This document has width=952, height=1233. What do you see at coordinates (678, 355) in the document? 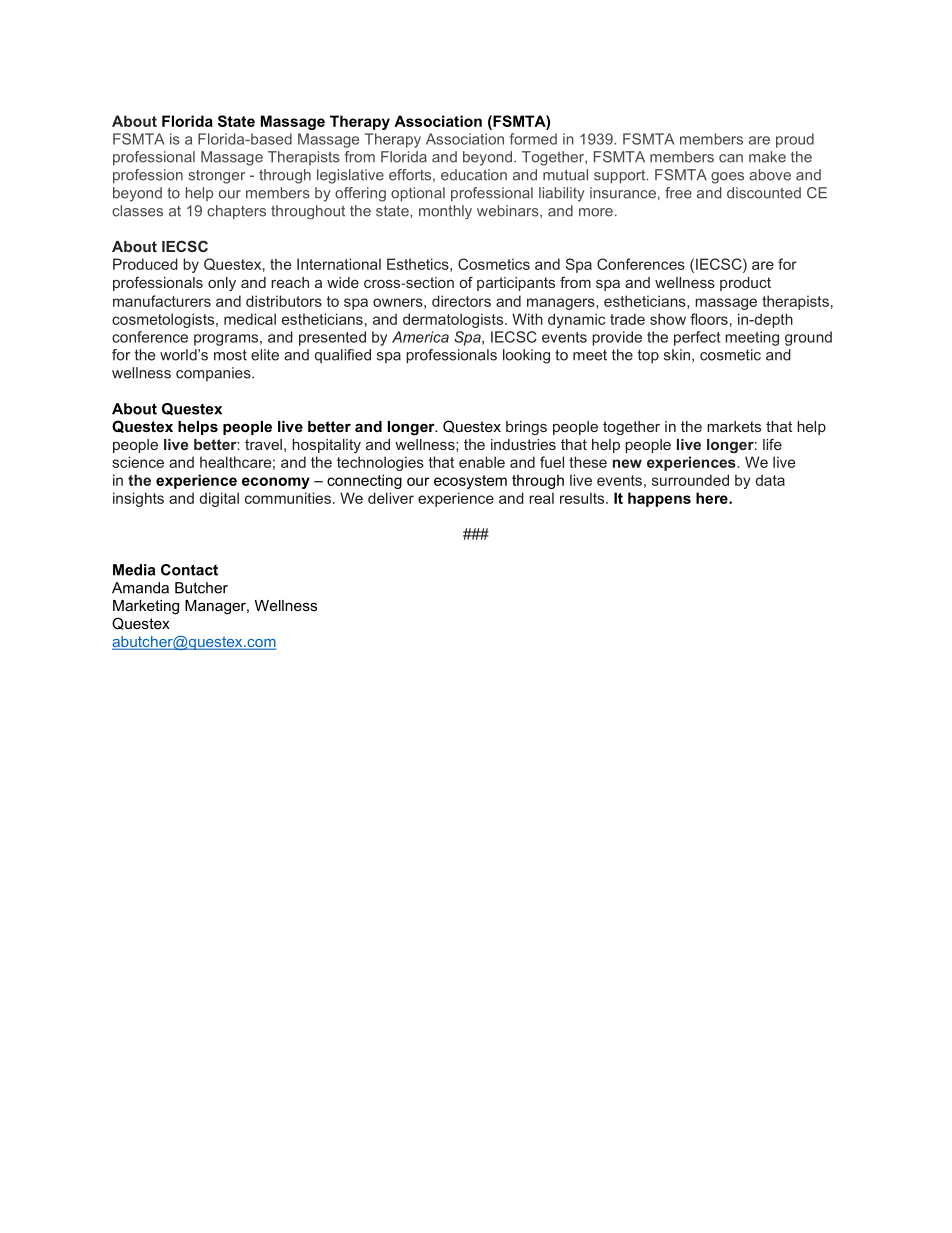
I see `skin` at bounding box center [678, 355].
